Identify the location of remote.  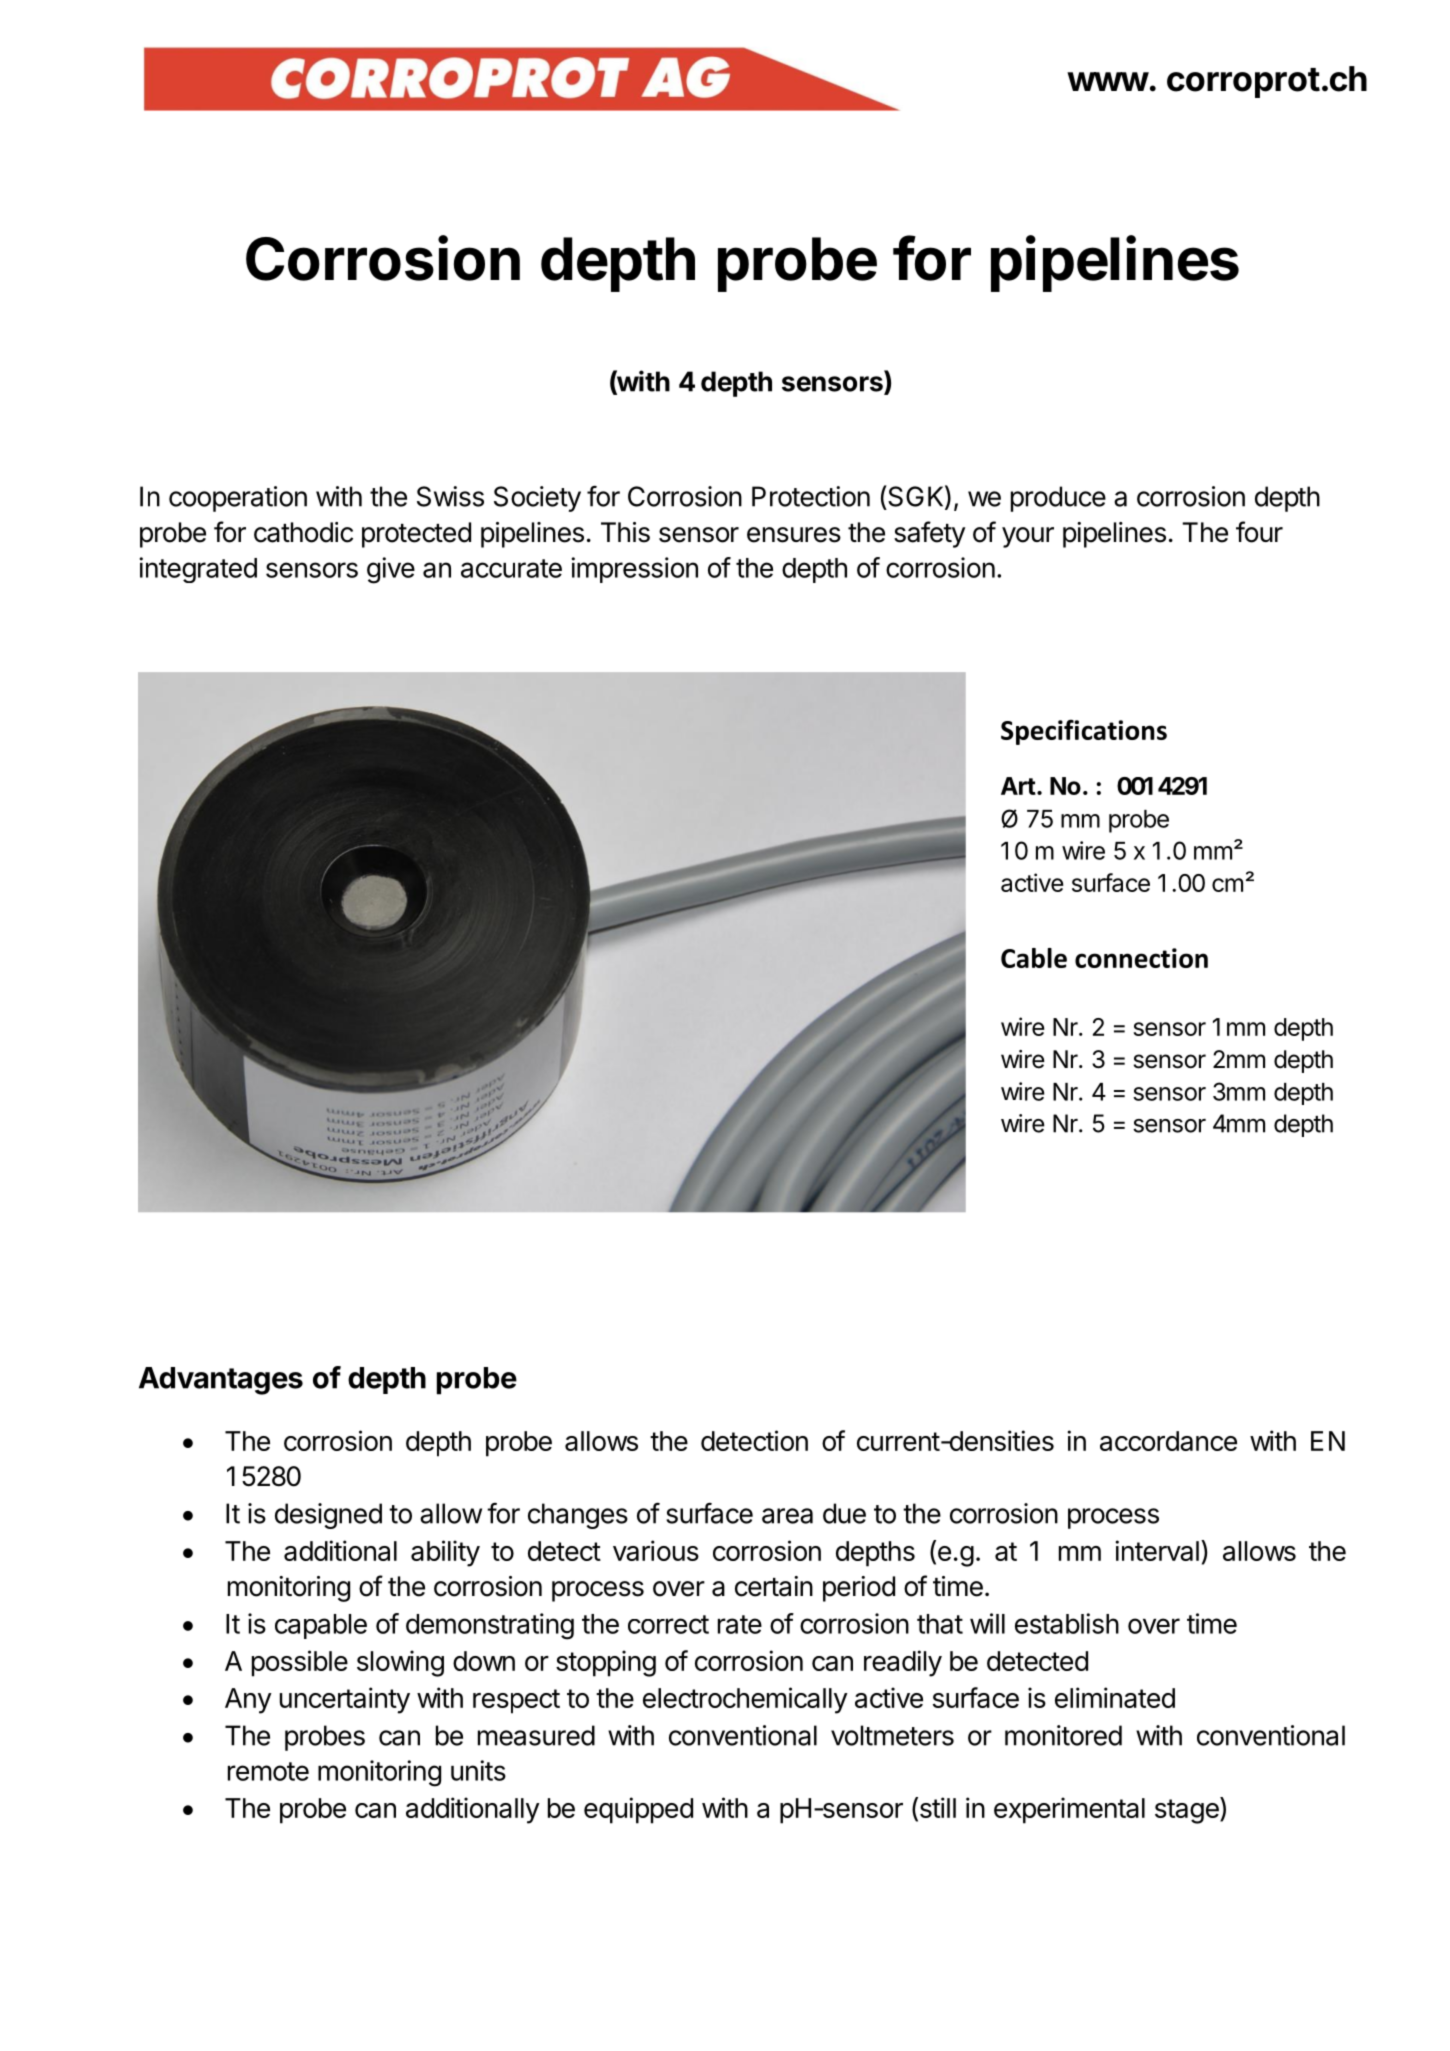
(268, 1771).
